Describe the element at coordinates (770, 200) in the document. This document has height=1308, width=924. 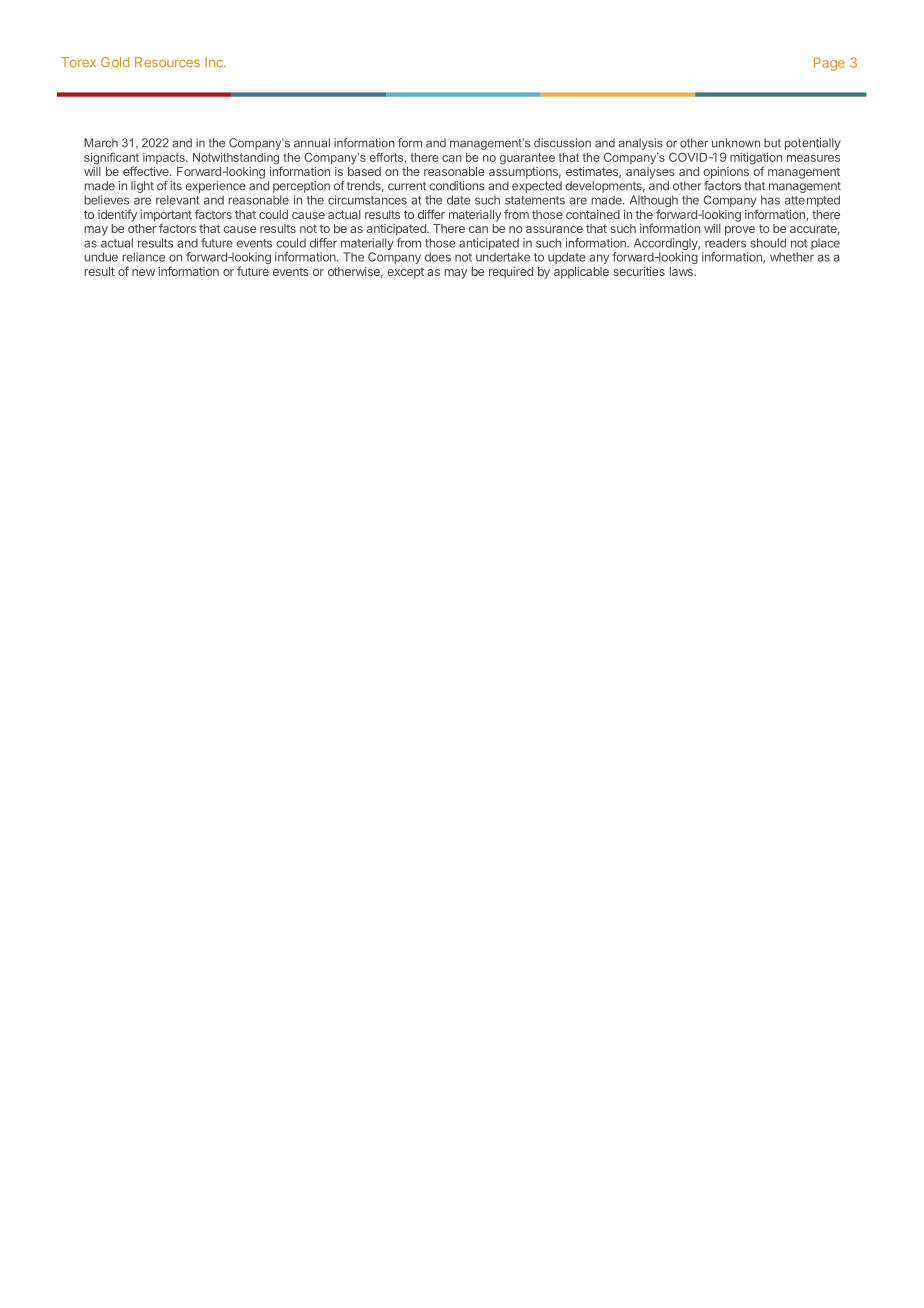
I see `has` at that location.
